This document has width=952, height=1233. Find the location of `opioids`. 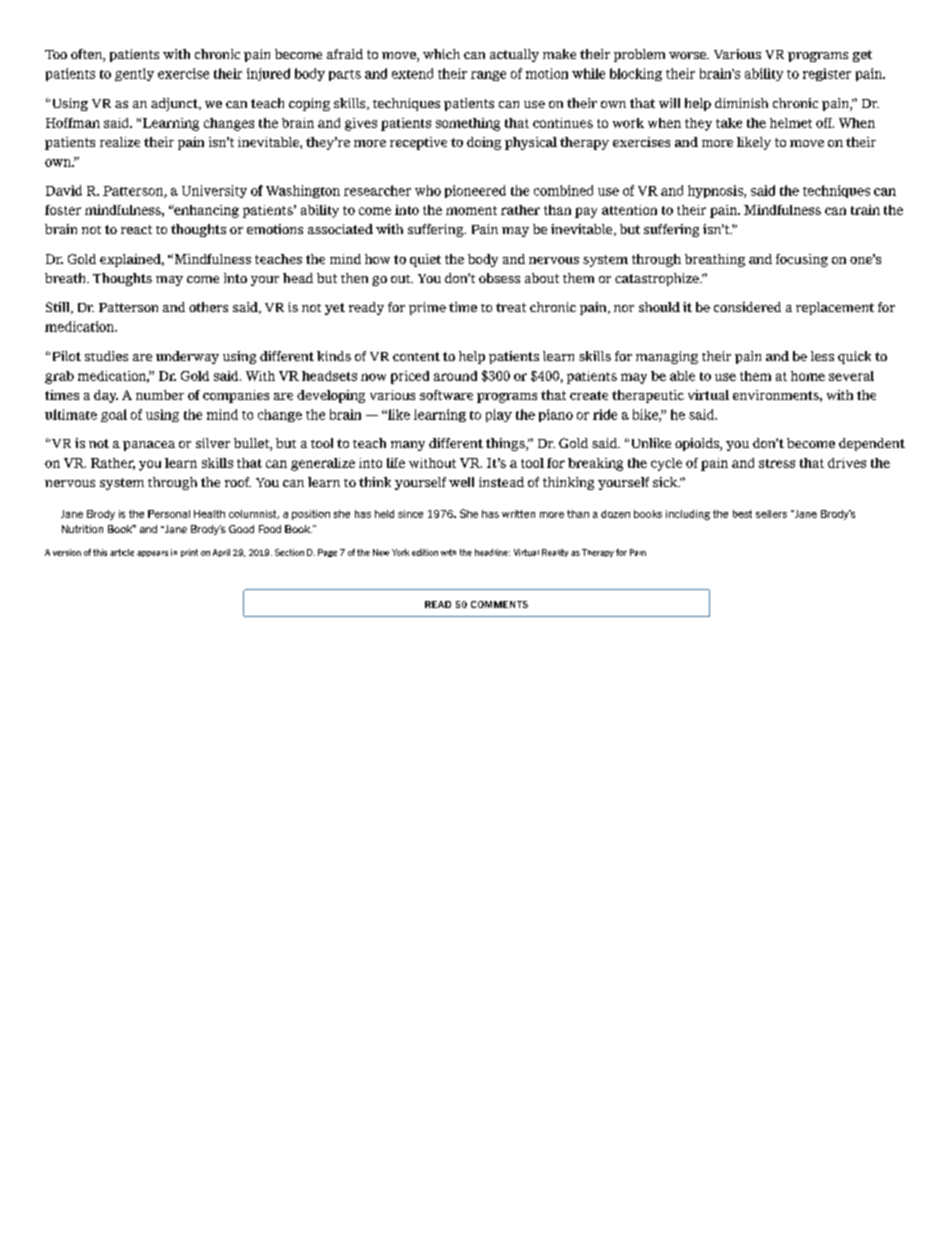

opioids is located at coordinates (698, 444).
